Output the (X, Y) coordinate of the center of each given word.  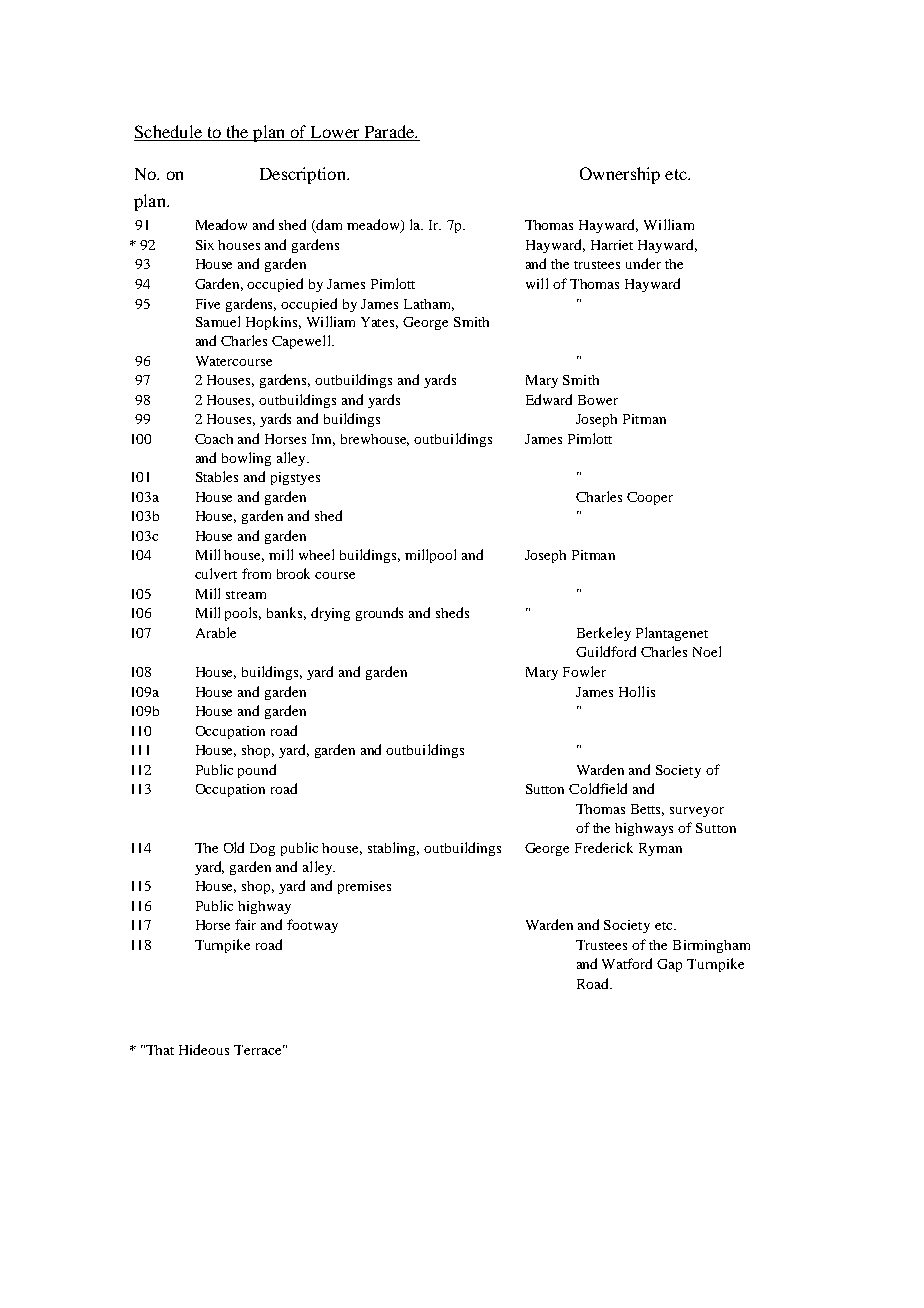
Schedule (168, 131)
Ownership (620, 175)
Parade (390, 131)
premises (364, 887)
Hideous (204, 1049)
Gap (669, 965)
